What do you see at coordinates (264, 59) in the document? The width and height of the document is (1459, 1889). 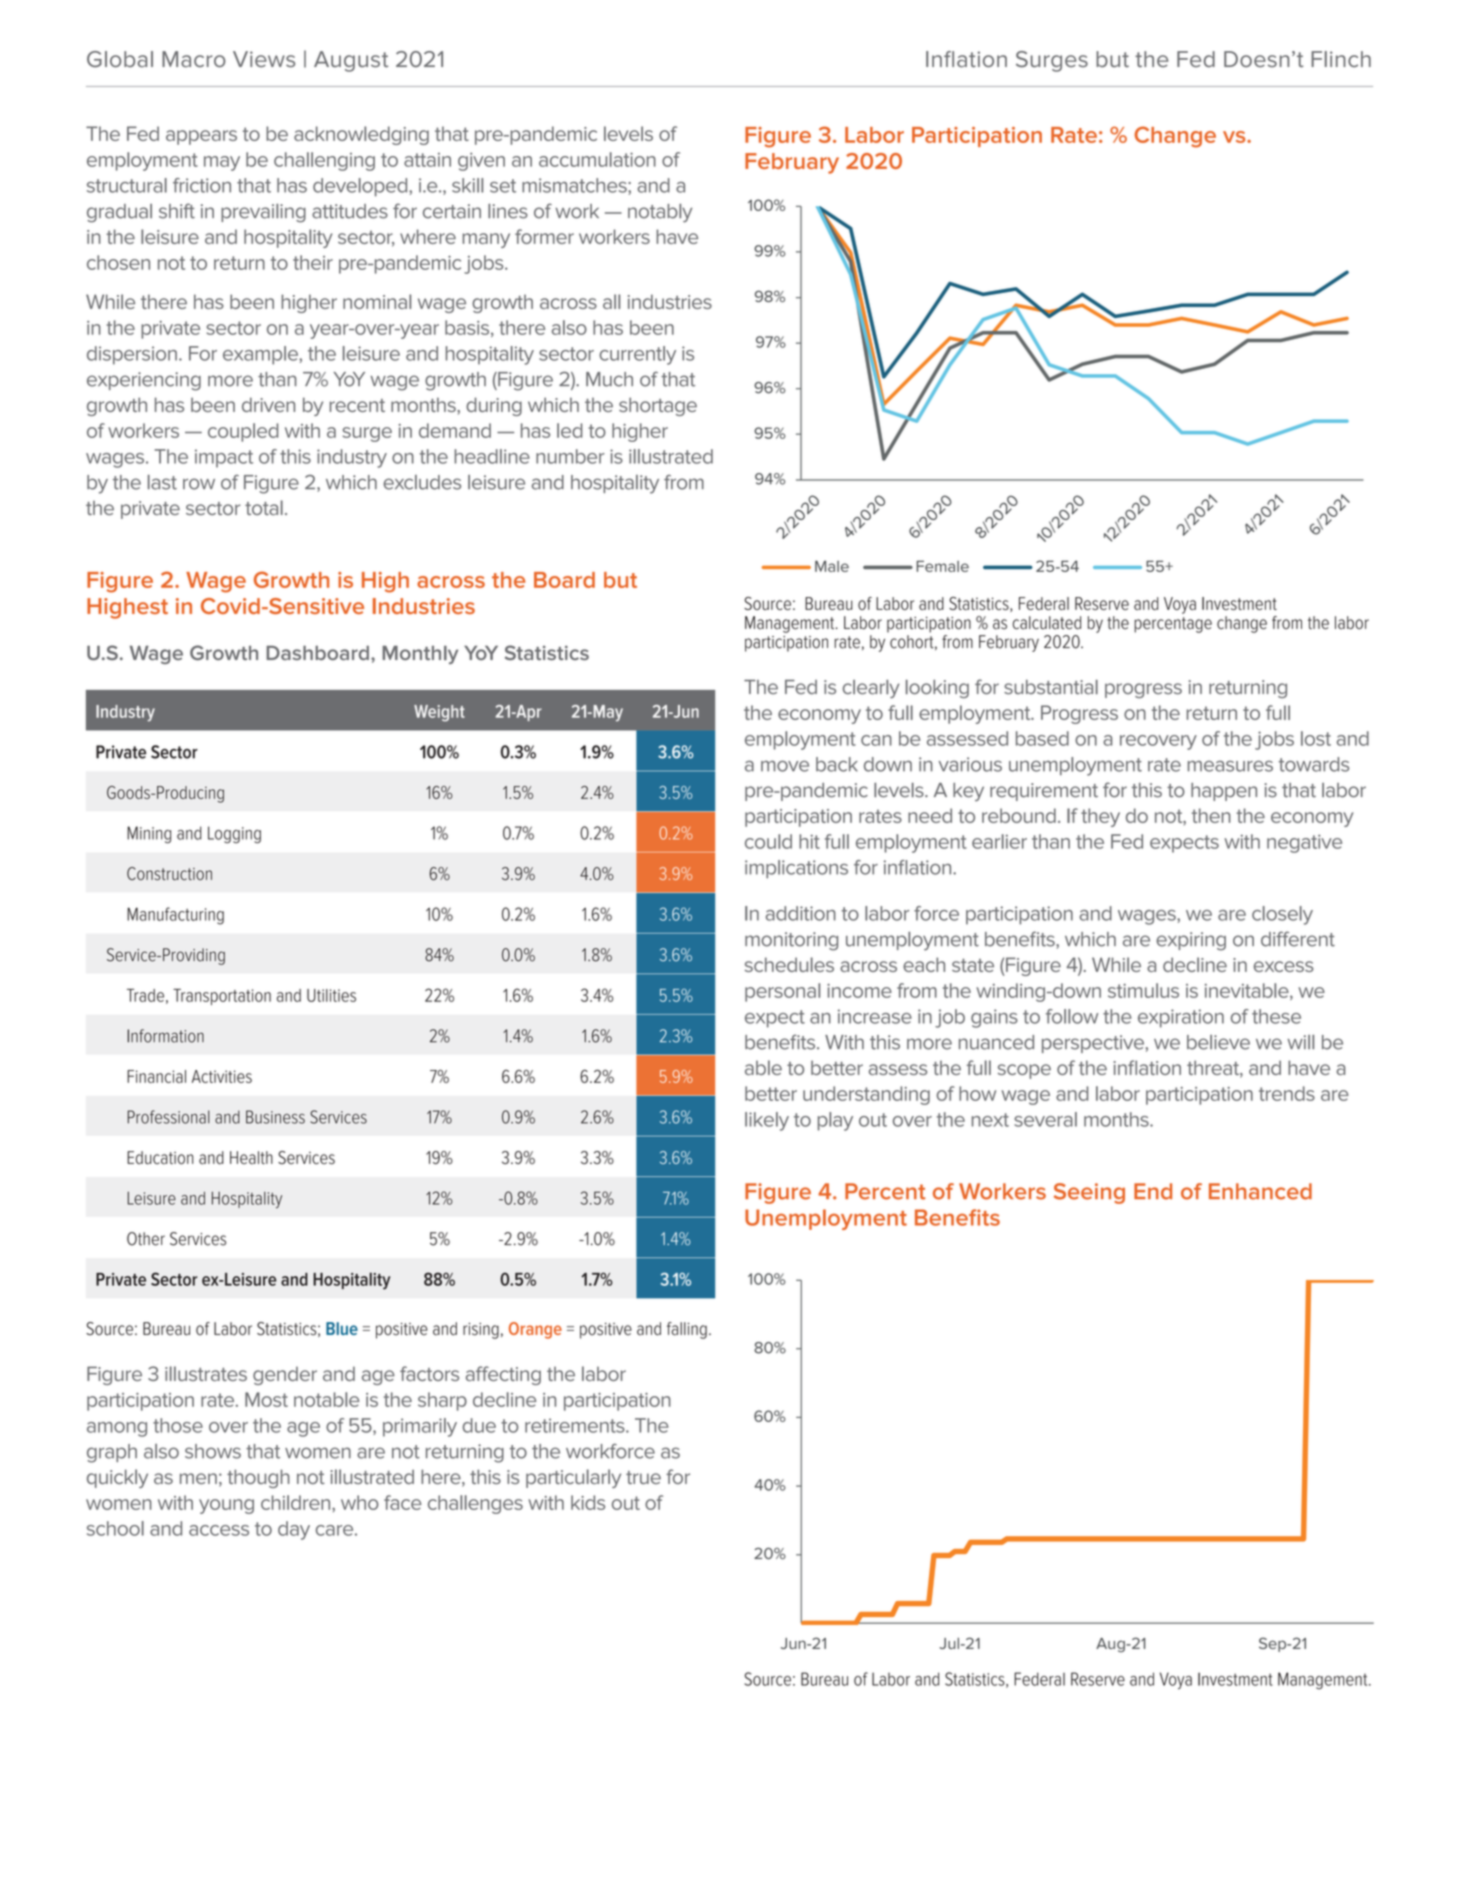 I see `Views` at bounding box center [264, 59].
